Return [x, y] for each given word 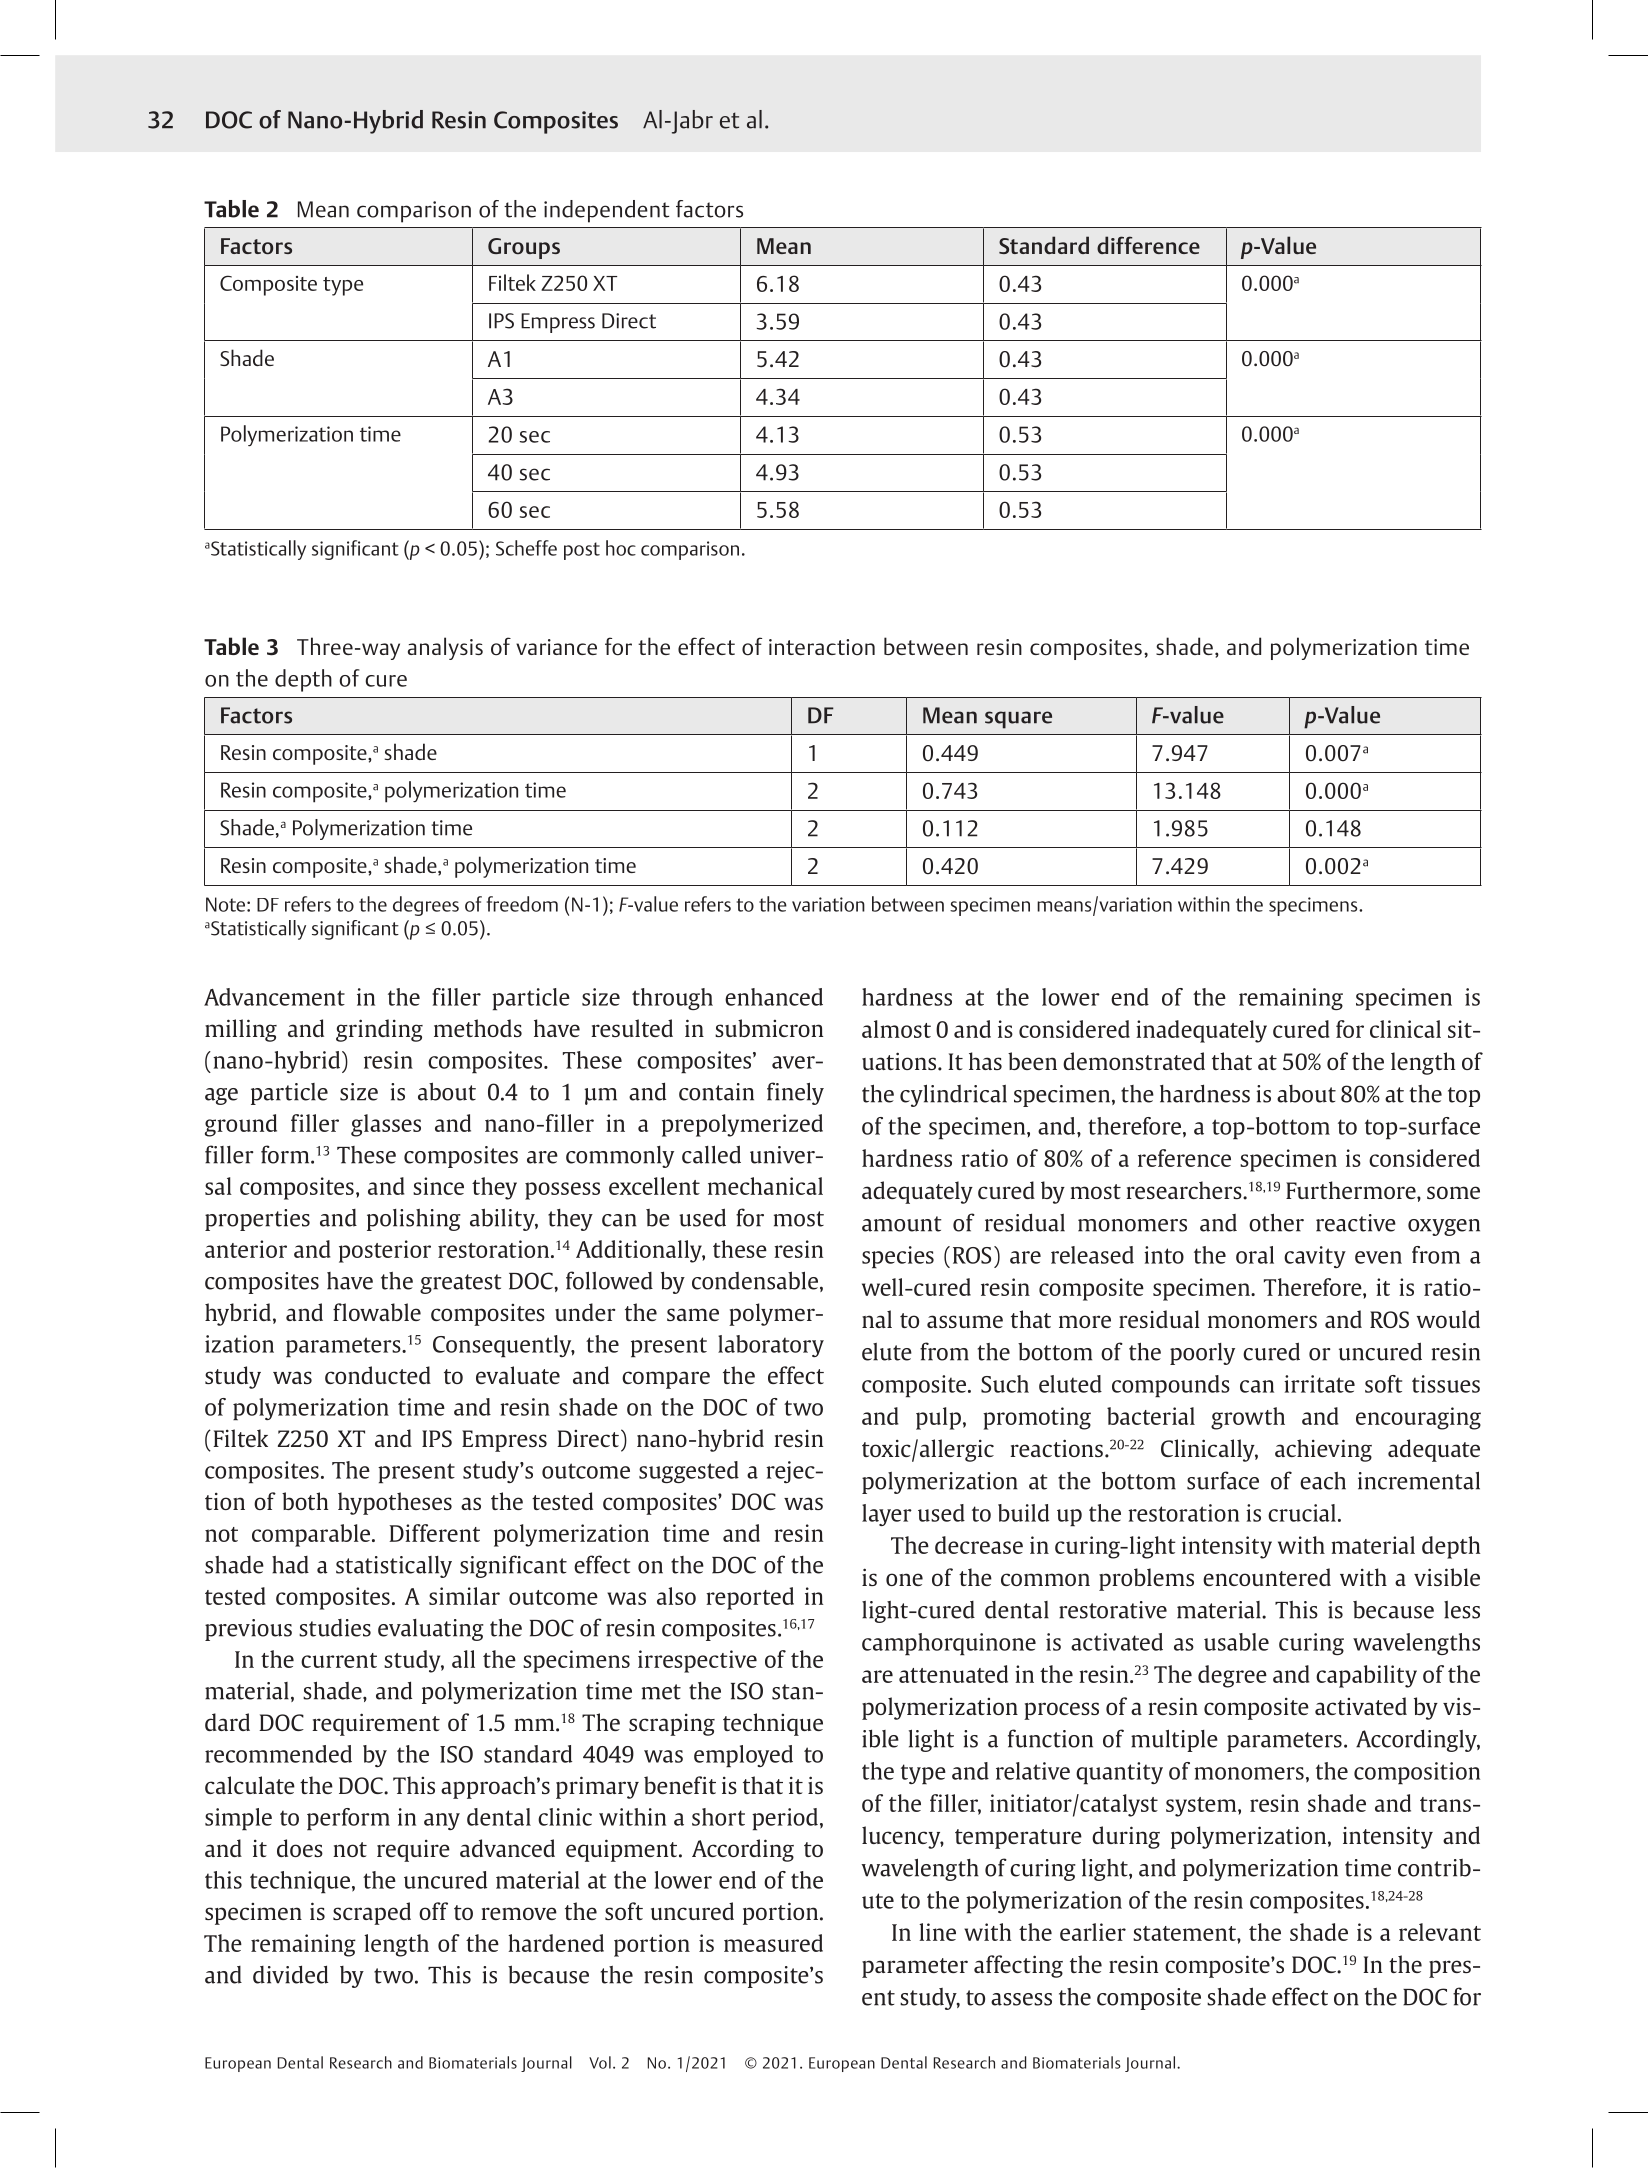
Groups [524, 248]
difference [1148, 245]
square [1018, 720]
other [1276, 1222]
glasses [386, 1125]
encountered [1267, 1577]
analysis [445, 648]
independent [607, 211]
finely [795, 1093]
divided [290, 1974]
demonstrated [1134, 1061]
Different [434, 1533]
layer [887, 1515]
